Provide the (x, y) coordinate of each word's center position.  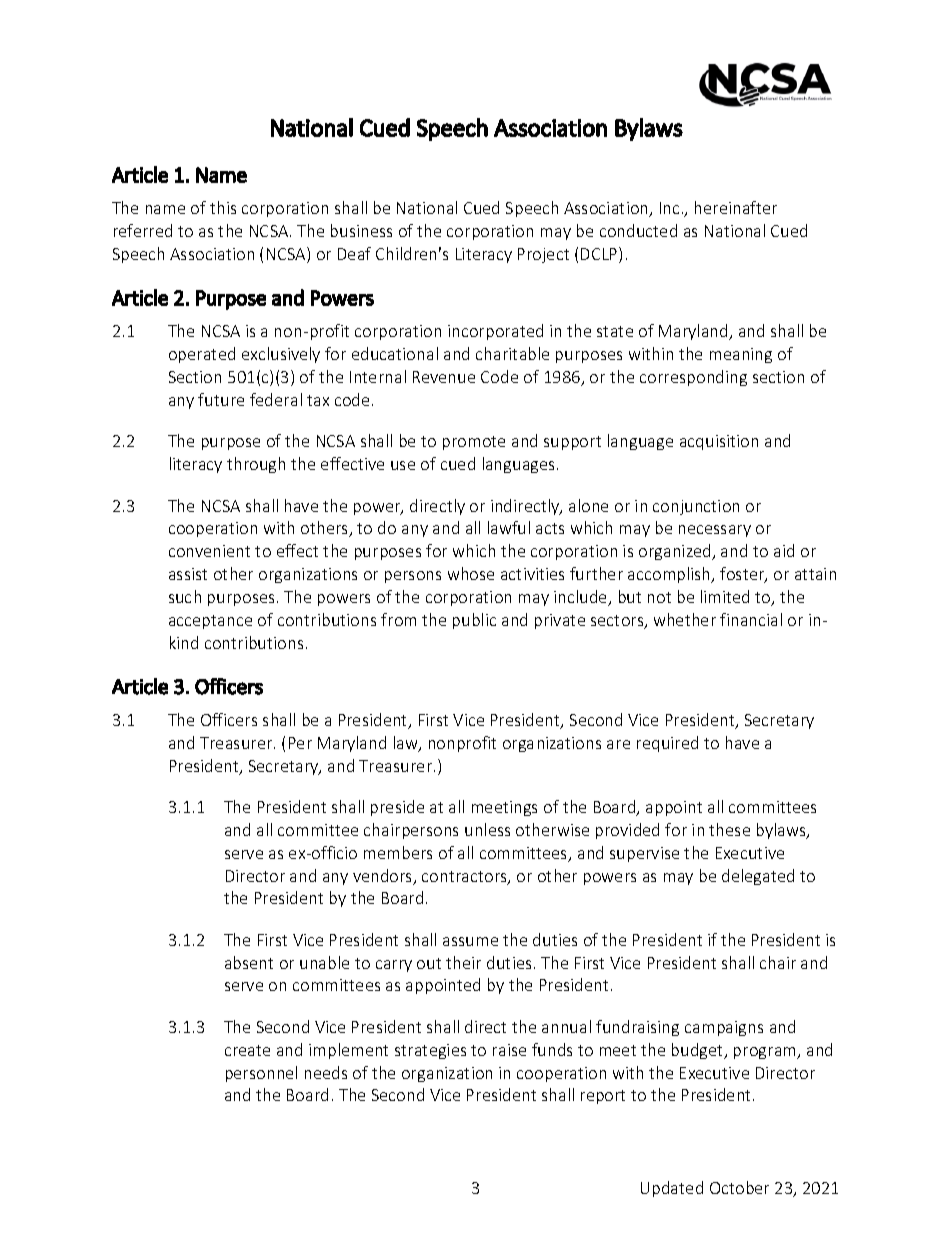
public (474, 621)
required (667, 744)
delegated (758, 877)
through (256, 465)
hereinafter (736, 207)
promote (474, 443)
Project (543, 255)
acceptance (210, 622)
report (603, 1097)
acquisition (719, 442)
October (739, 1187)
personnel (261, 1074)
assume (470, 941)
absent (249, 962)
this (223, 207)
